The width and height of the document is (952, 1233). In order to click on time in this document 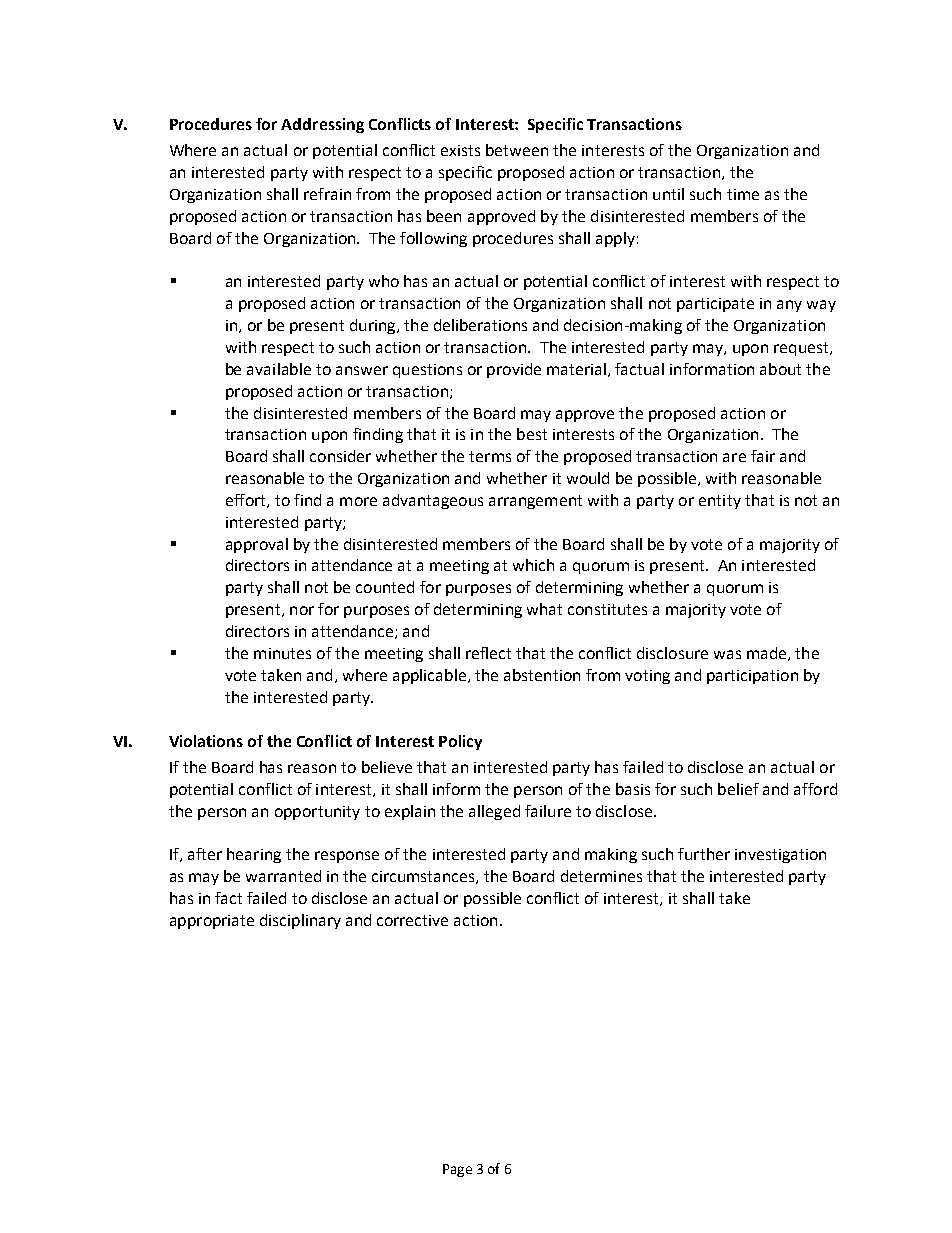, I will do `click(743, 194)`.
